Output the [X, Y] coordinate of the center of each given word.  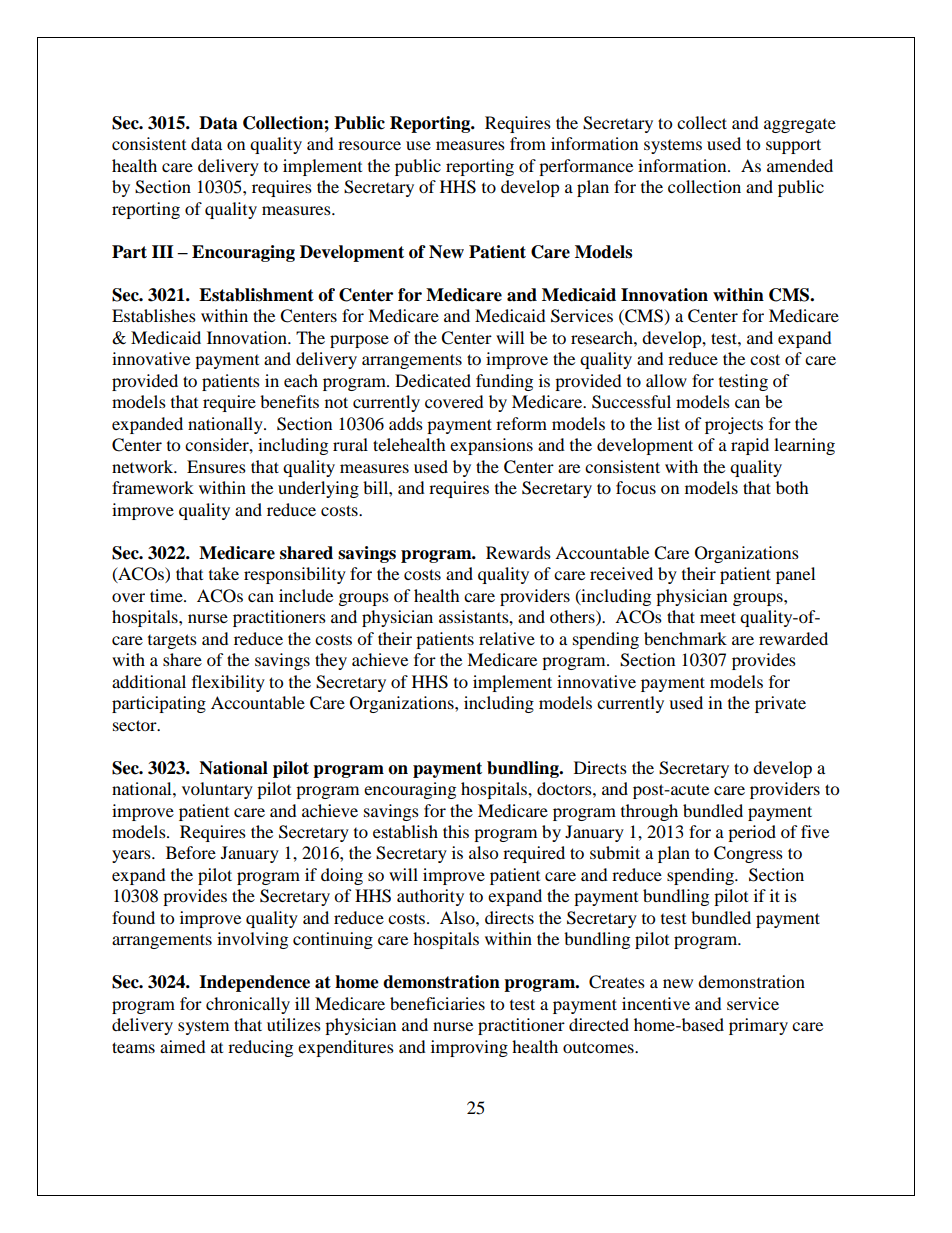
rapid [750, 446]
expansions [491, 446]
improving [469, 1048]
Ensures [216, 466]
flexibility [228, 683]
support [793, 146]
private [780, 704]
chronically [248, 1005]
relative [507, 638]
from [528, 143]
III [163, 251]
